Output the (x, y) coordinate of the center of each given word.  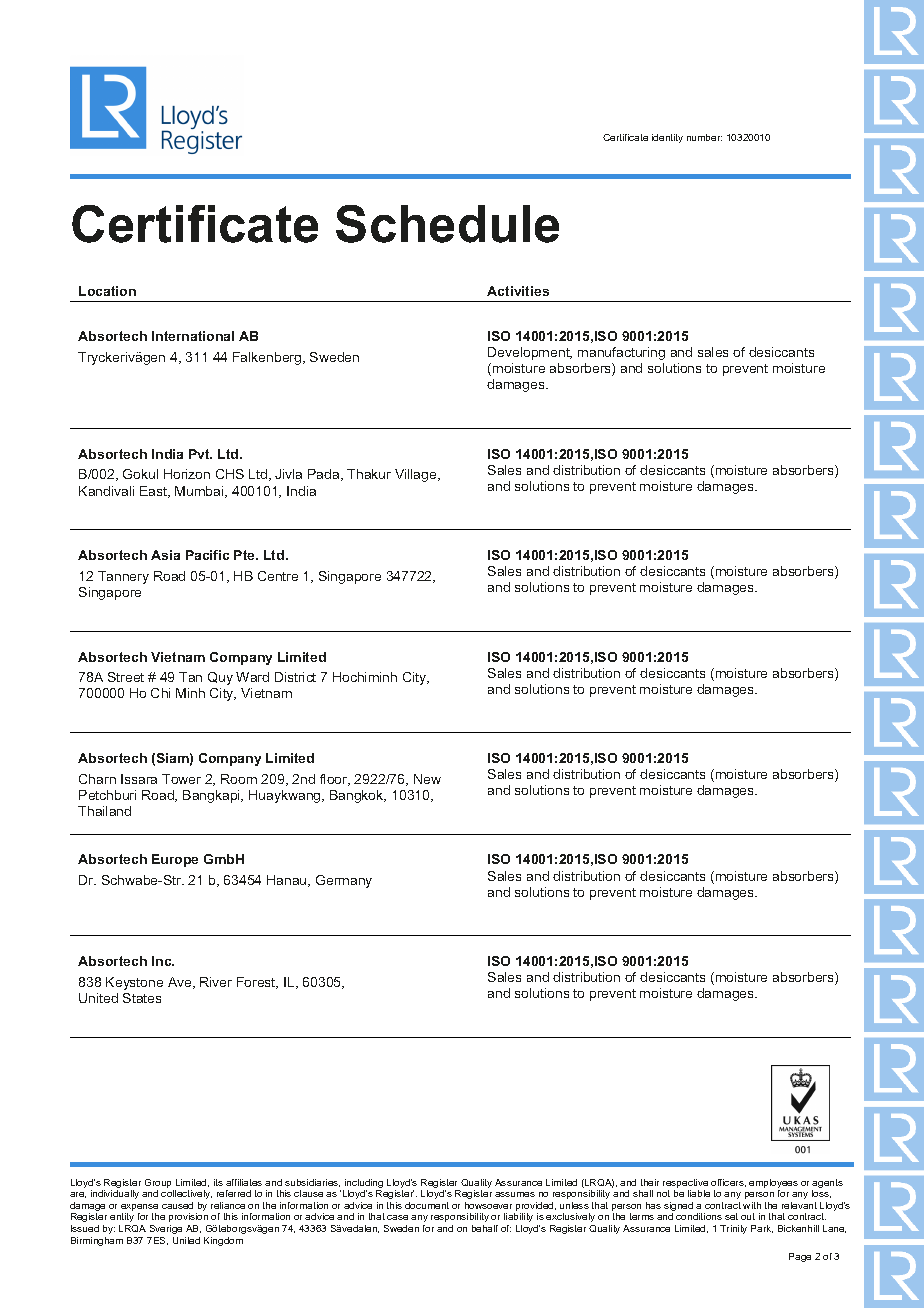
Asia (165, 555)
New (427, 779)
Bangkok (358, 796)
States (142, 998)
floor (335, 780)
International (193, 336)
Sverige (166, 1229)
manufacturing (621, 353)
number (704, 137)
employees (773, 1185)
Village (417, 475)
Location (107, 291)
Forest (257, 983)
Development (530, 353)
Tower (181, 779)
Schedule (447, 224)
